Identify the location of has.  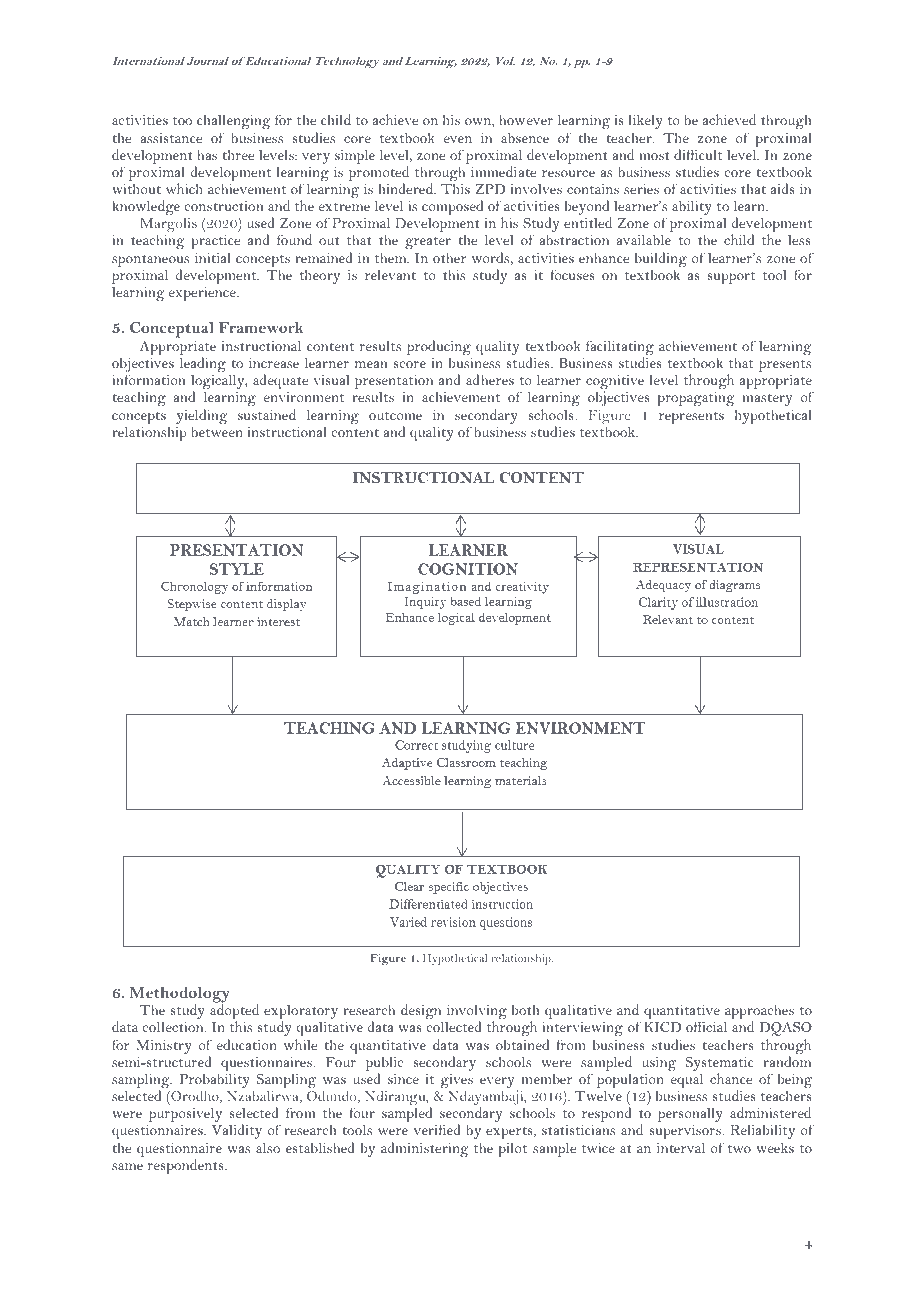
(207, 154).
